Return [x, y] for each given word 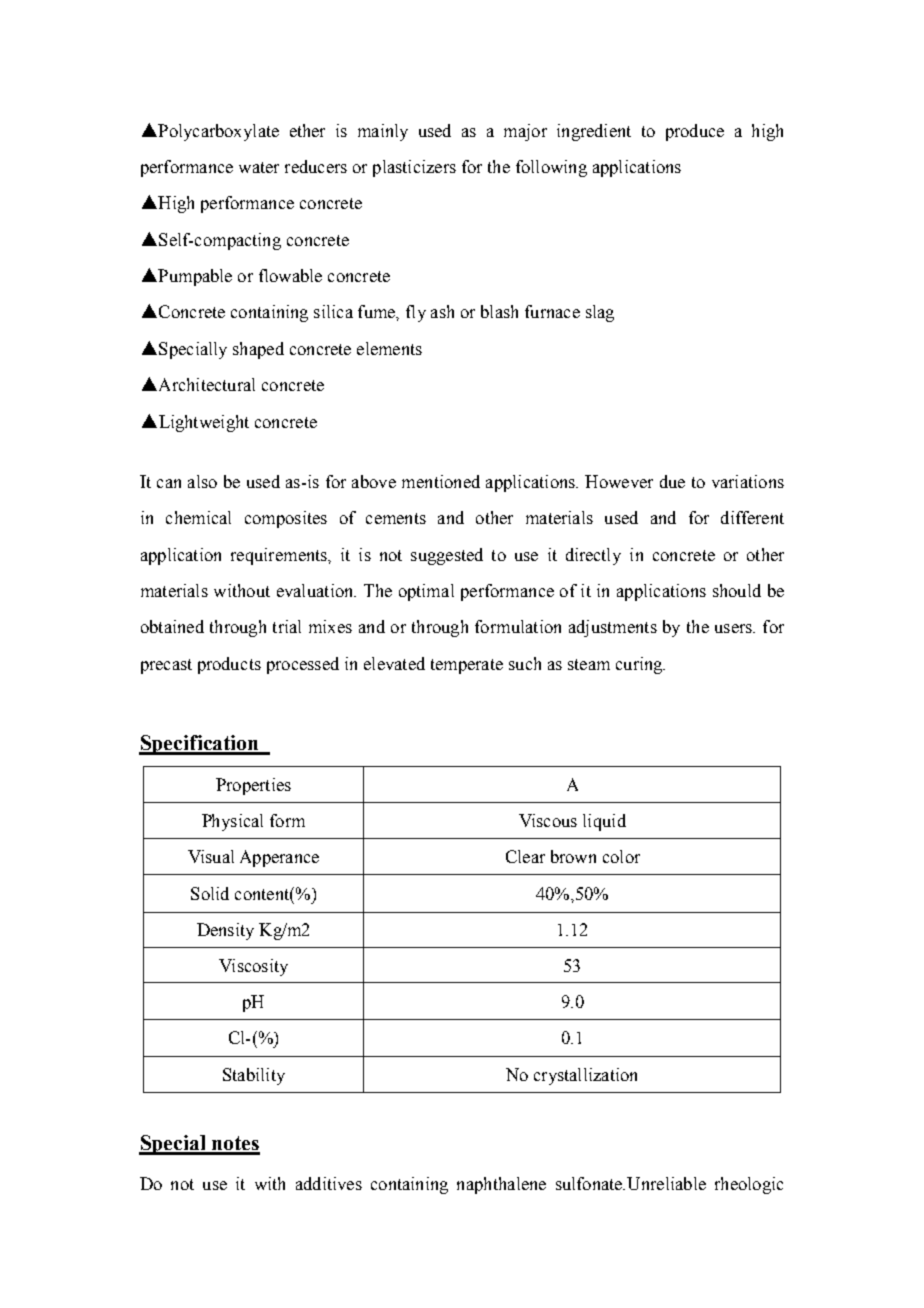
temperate [467, 666]
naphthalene [501, 1185]
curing [640, 665]
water [259, 167]
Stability [254, 1076]
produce [695, 132]
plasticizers [414, 168]
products [229, 665]
